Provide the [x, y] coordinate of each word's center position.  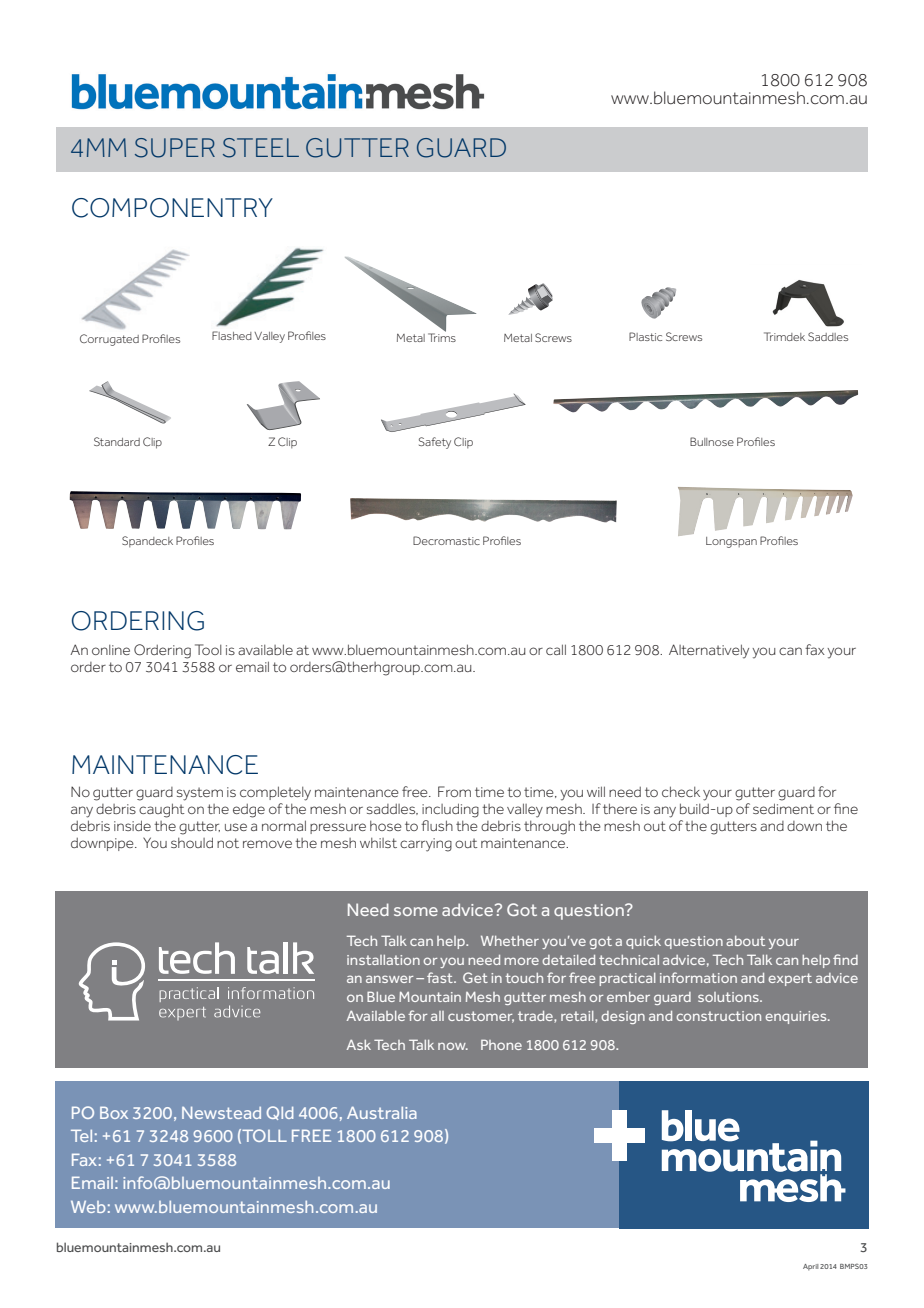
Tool [208, 649]
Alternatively [709, 651]
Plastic [645, 336]
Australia [382, 1112]
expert [790, 979]
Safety [435, 443]
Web [88, 1207]
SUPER [175, 148]
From [454, 791]
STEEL [261, 148]
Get [475, 977]
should [192, 842]
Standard [117, 441]
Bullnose [712, 441]
